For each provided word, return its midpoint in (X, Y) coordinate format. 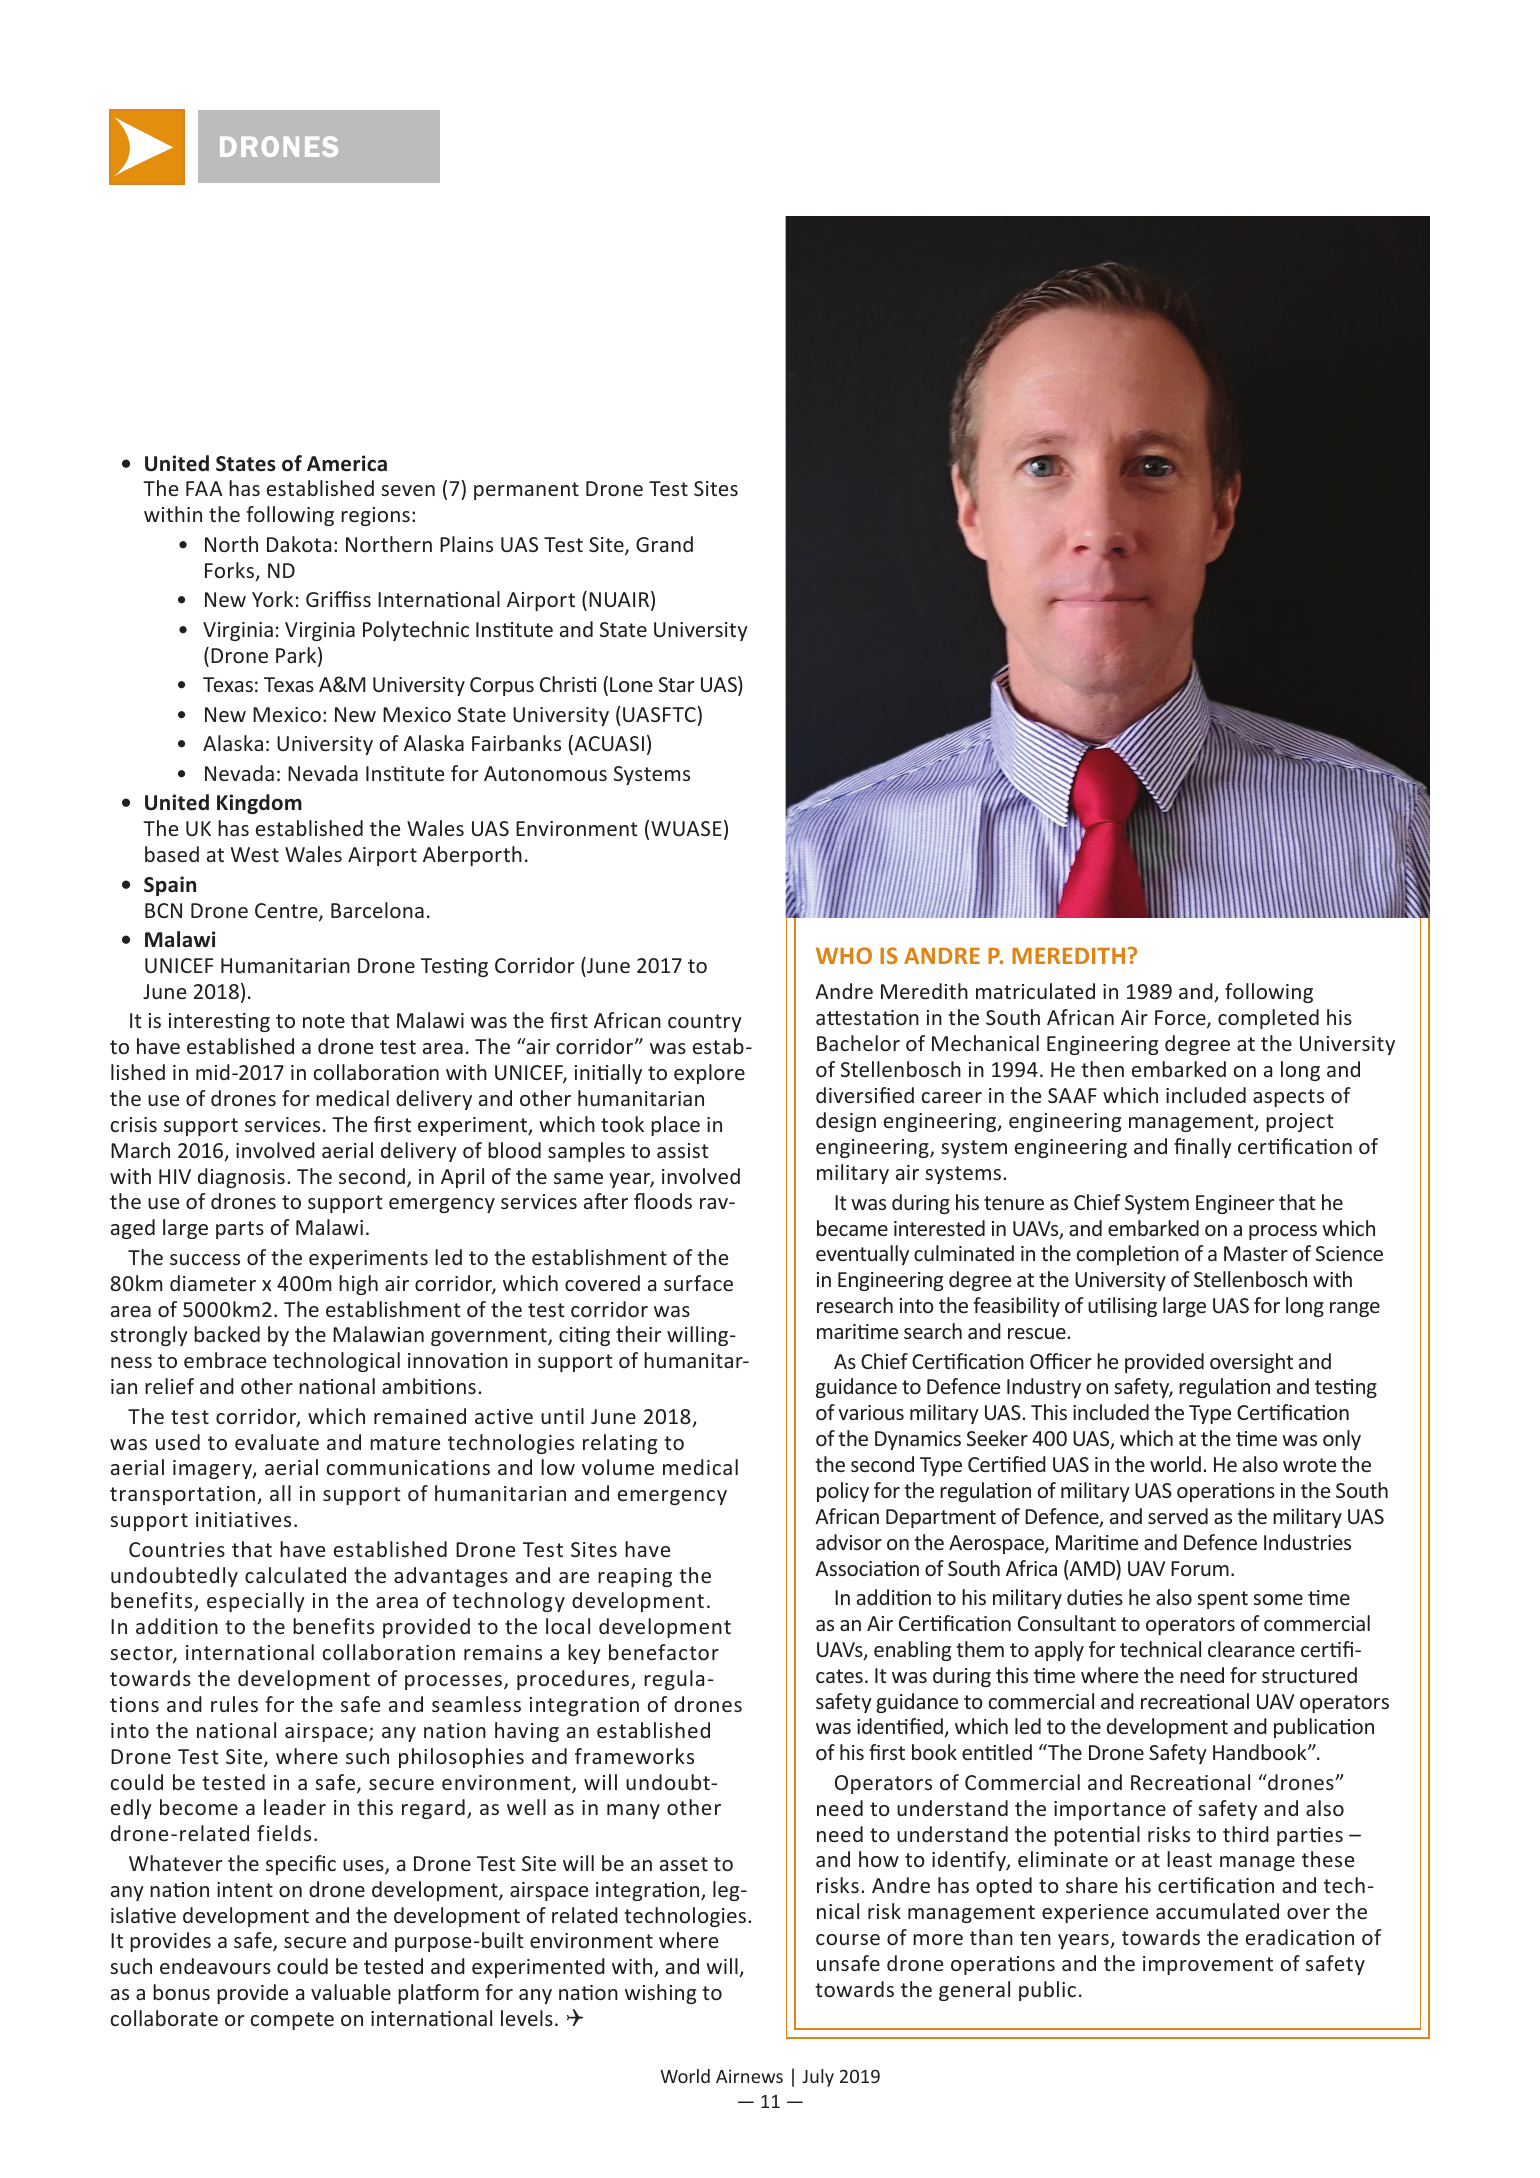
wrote (1309, 1465)
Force (1181, 1019)
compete (292, 2021)
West (255, 854)
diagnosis (241, 1178)
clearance (1251, 1649)
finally (1203, 1148)
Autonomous (545, 773)
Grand (664, 544)
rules (234, 1704)
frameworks (634, 1756)
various (871, 1412)
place (675, 1126)
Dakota (299, 544)
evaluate (277, 1442)
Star (676, 684)
